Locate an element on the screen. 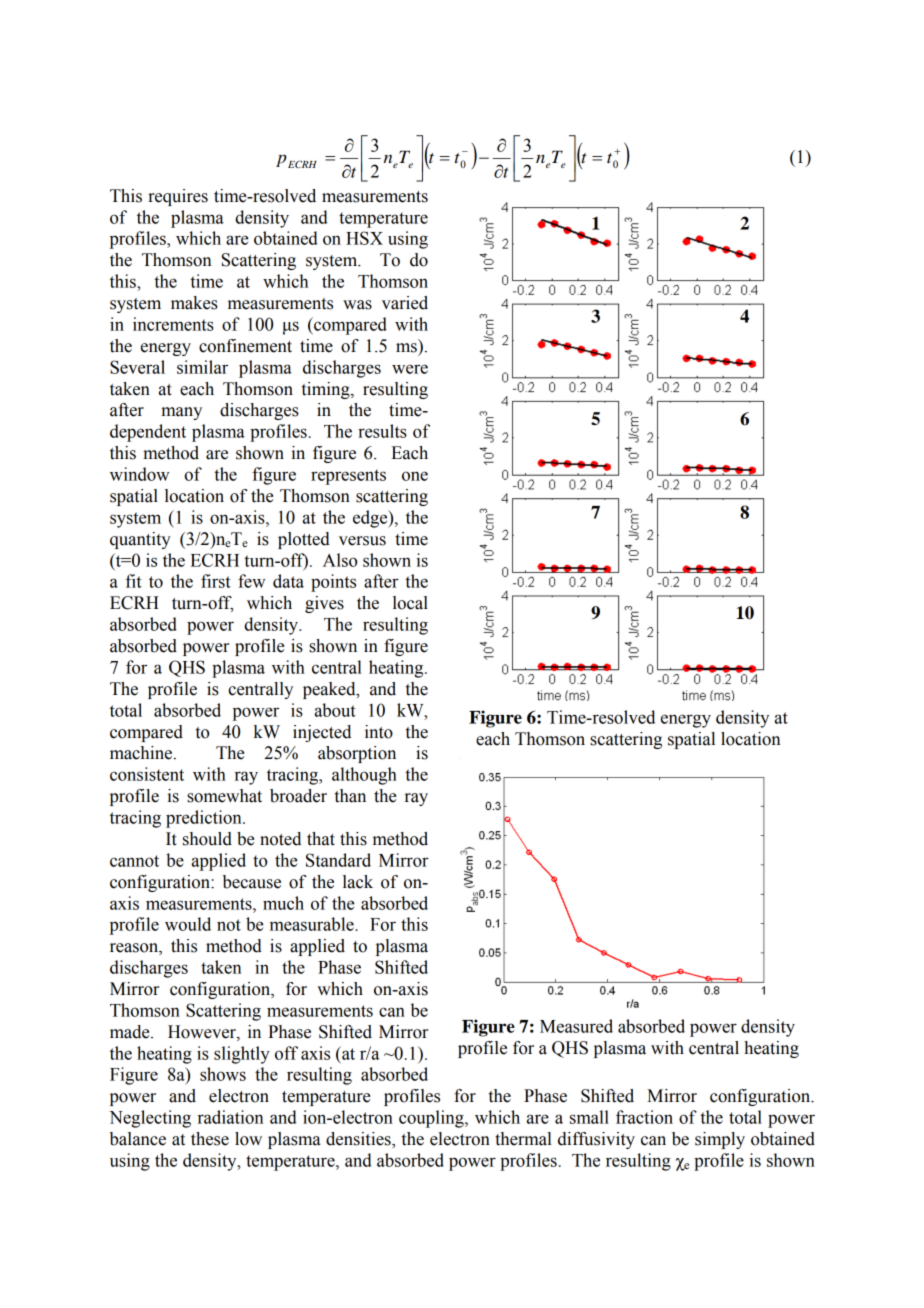  edge is located at coordinates (371, 519).
